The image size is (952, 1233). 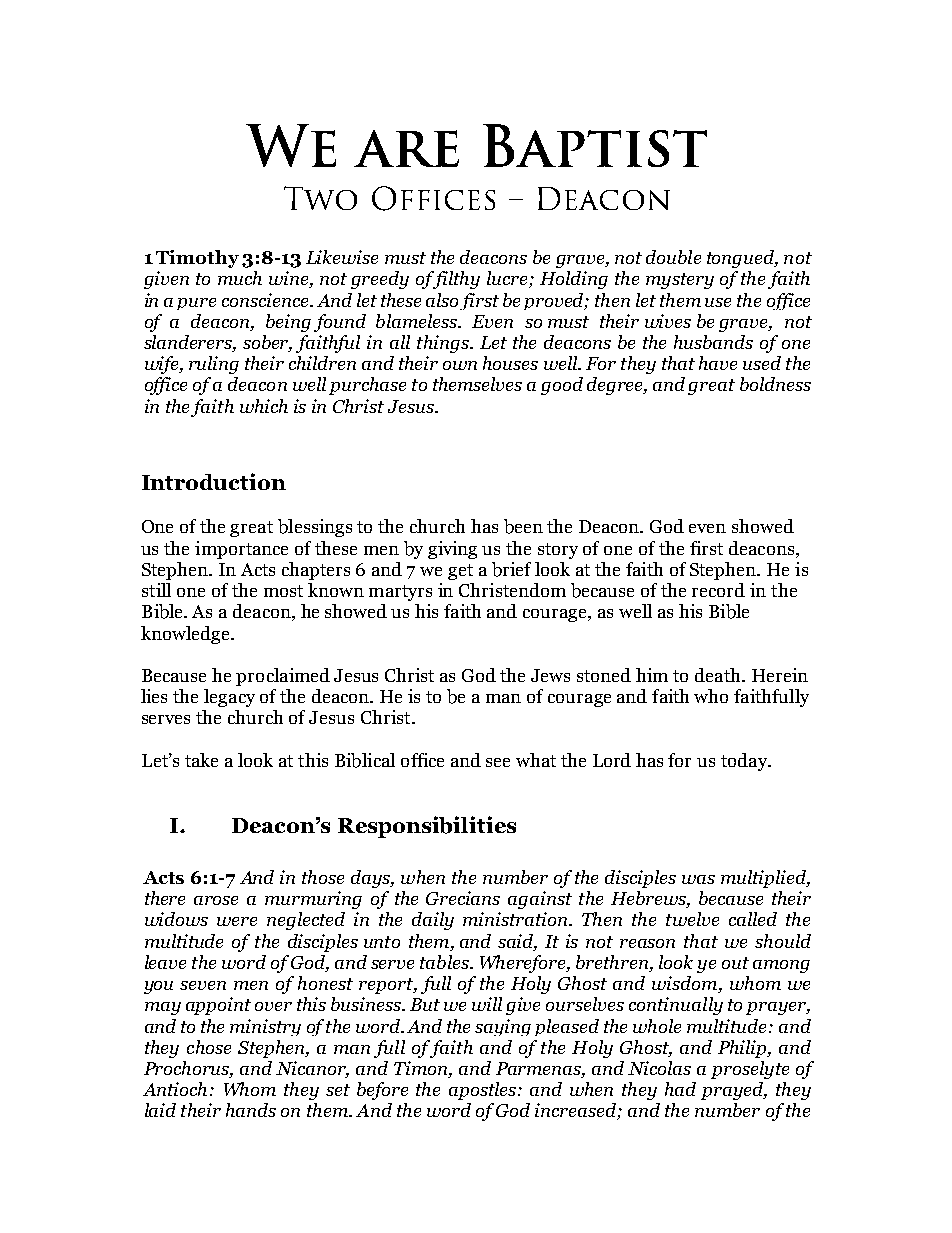 What do you see at coordinates (460, 572) in the screenshot?
I see `get` at bounding box center [460, 572].
